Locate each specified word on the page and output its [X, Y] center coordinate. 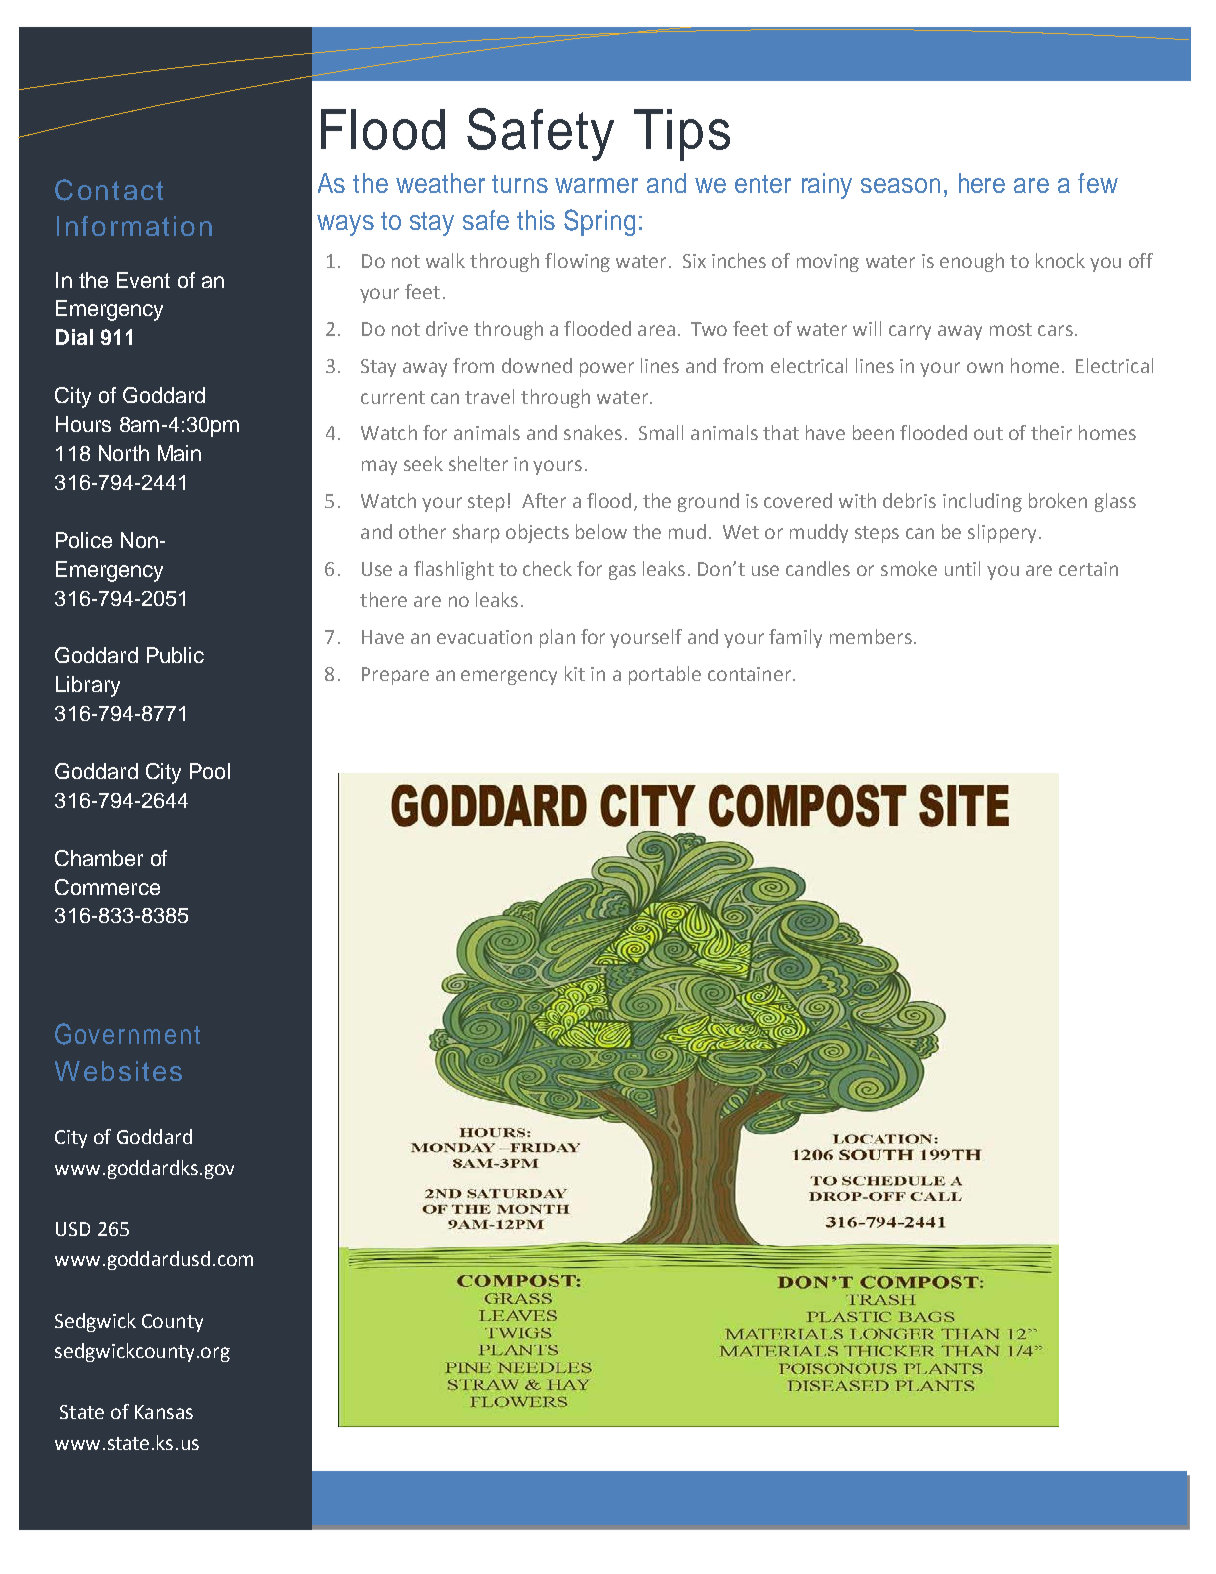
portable [665, 675]
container [749, 674]
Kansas [164, 1412]
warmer [596, 185]
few [1098, 183]
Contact [109, 190]
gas [622, 572]
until [962, 568]
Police [84, 540]
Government [127, 1034]
